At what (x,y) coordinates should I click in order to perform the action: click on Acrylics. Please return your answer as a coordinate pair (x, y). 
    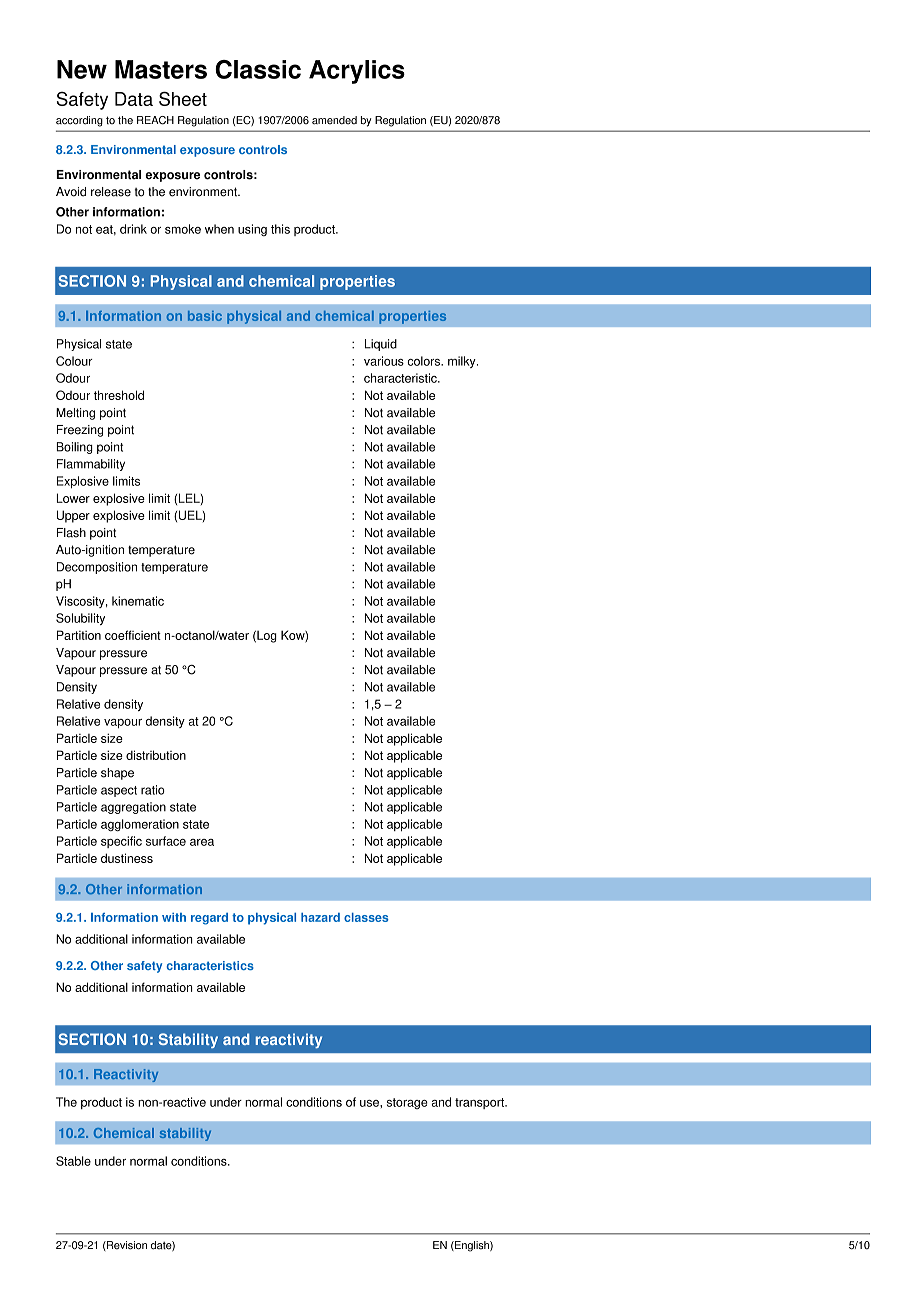
    Looking at the image, I should click on (357, 72).
